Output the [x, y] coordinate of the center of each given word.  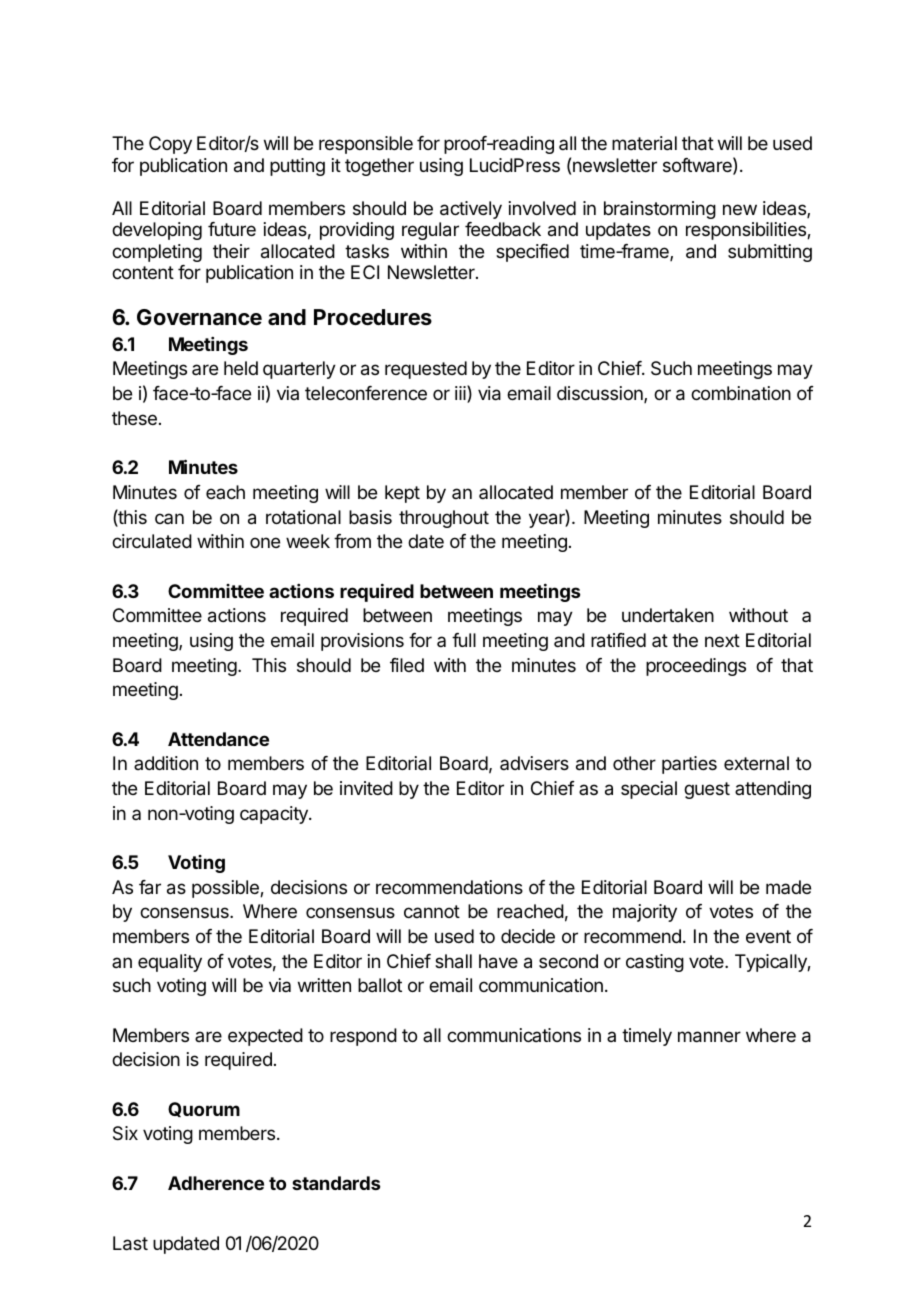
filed [407, 665]
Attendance [218, 739]
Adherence [216, 1183]
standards [336, 1183]
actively [471, 210]
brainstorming [660, 210]
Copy [170, 145]
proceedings [696, 667]
